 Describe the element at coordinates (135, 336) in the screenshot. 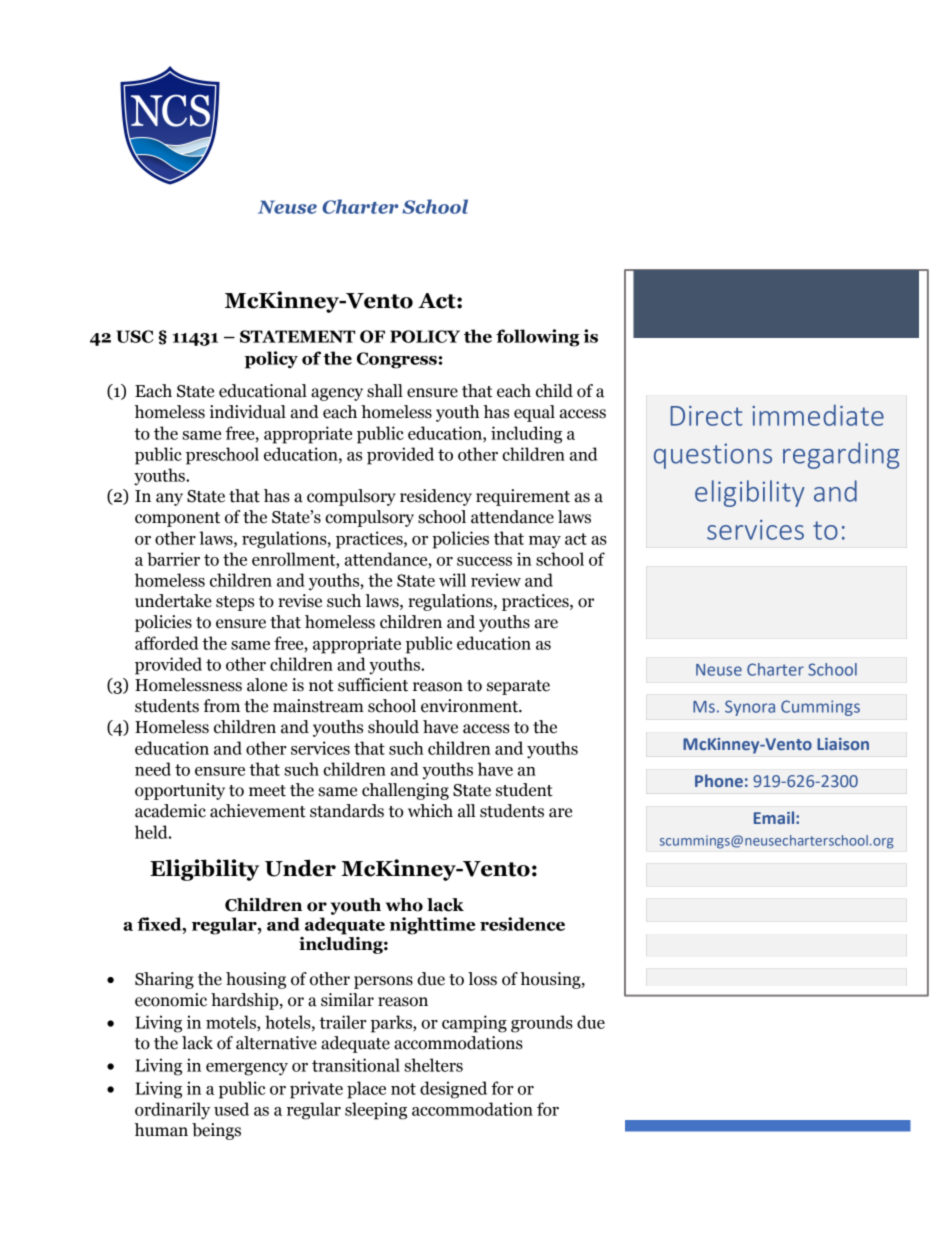

I see `USC` at that location.
